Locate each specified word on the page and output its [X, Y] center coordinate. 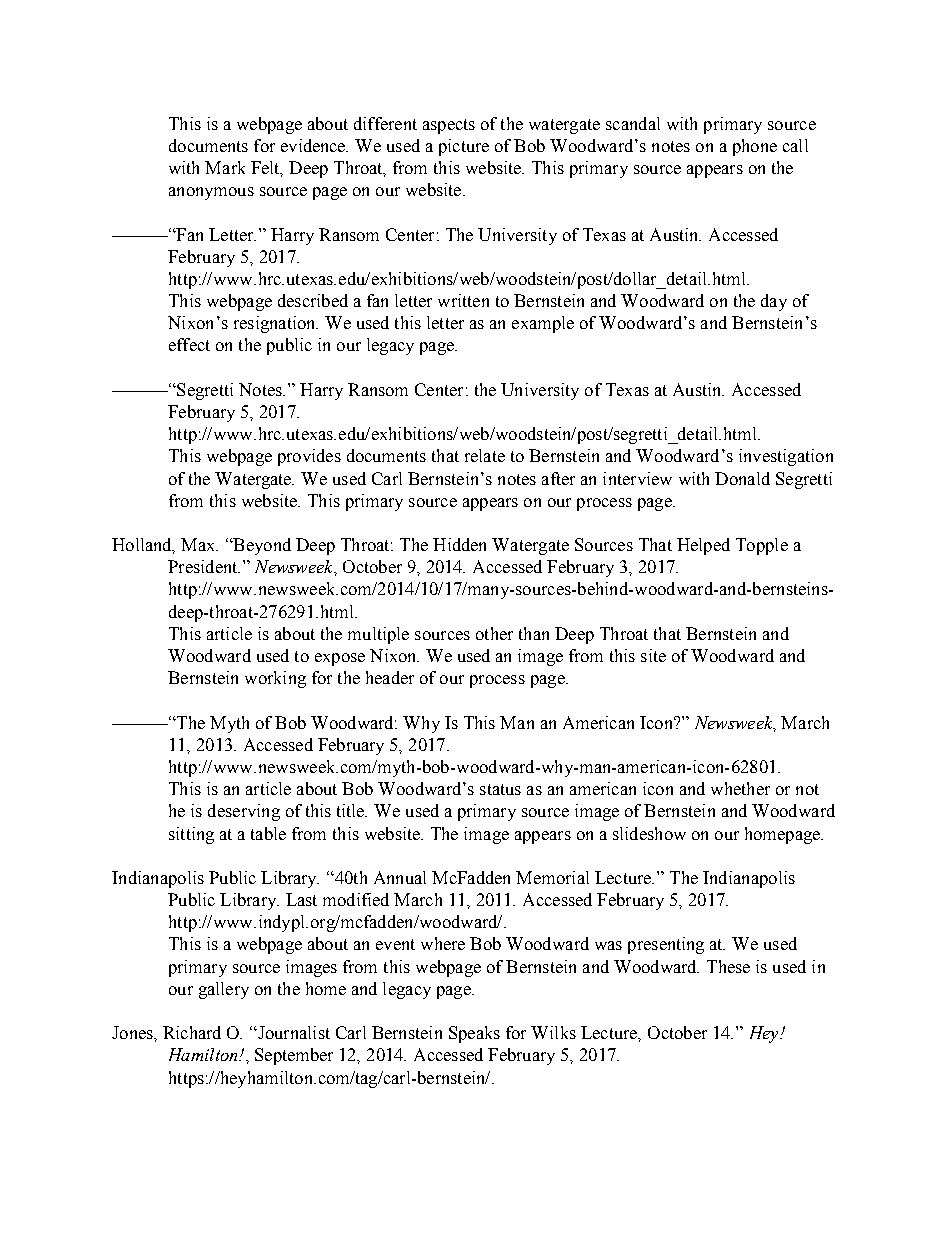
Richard [192, 1032]
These [728, 966]
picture [464, 147]
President [204, 566]
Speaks [474, 1034]
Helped [703, 546]
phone [755, 147]
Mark [225, 167]
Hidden [459, 544]
